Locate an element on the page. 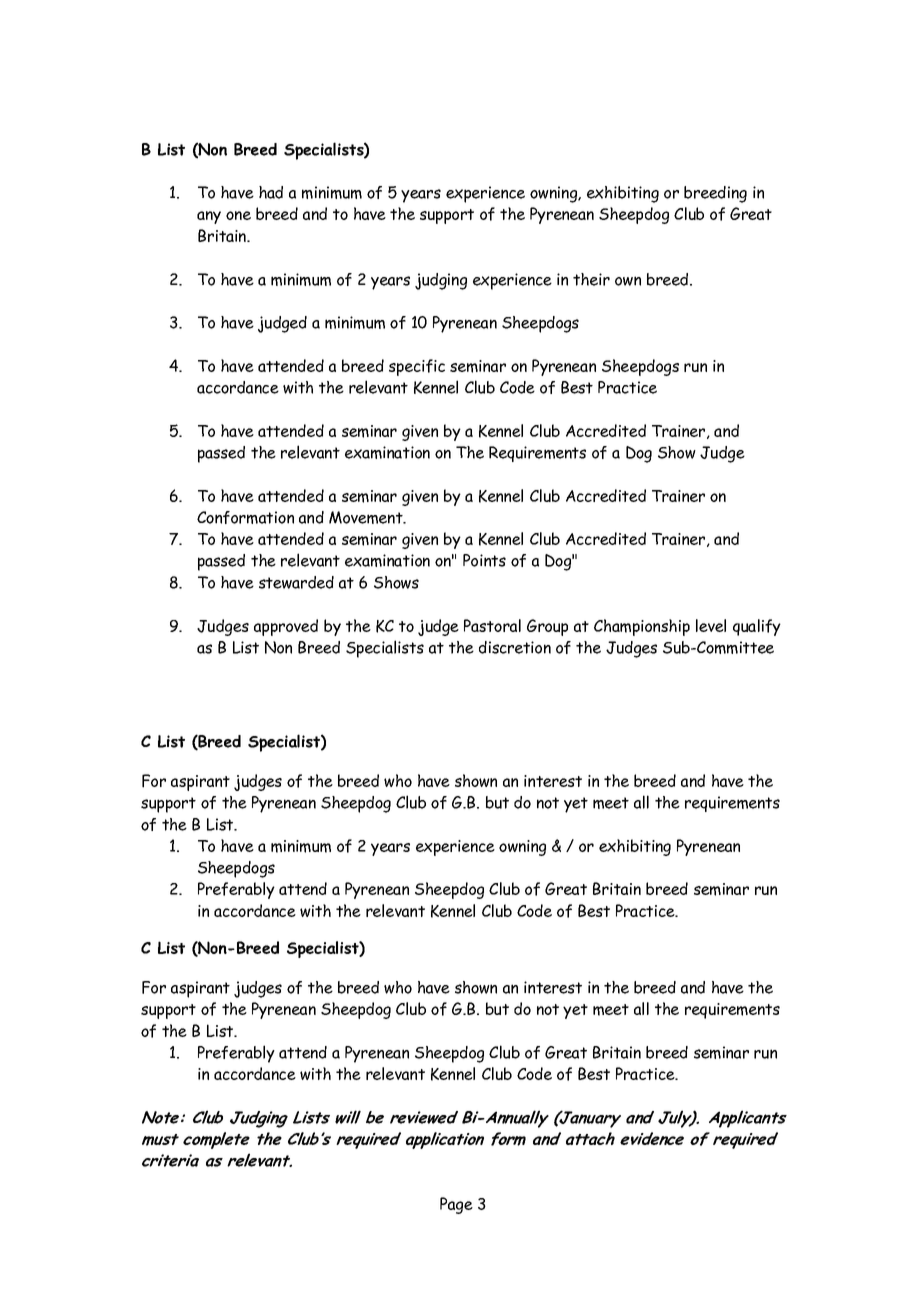  approved is located at coordinates (286, 627).
